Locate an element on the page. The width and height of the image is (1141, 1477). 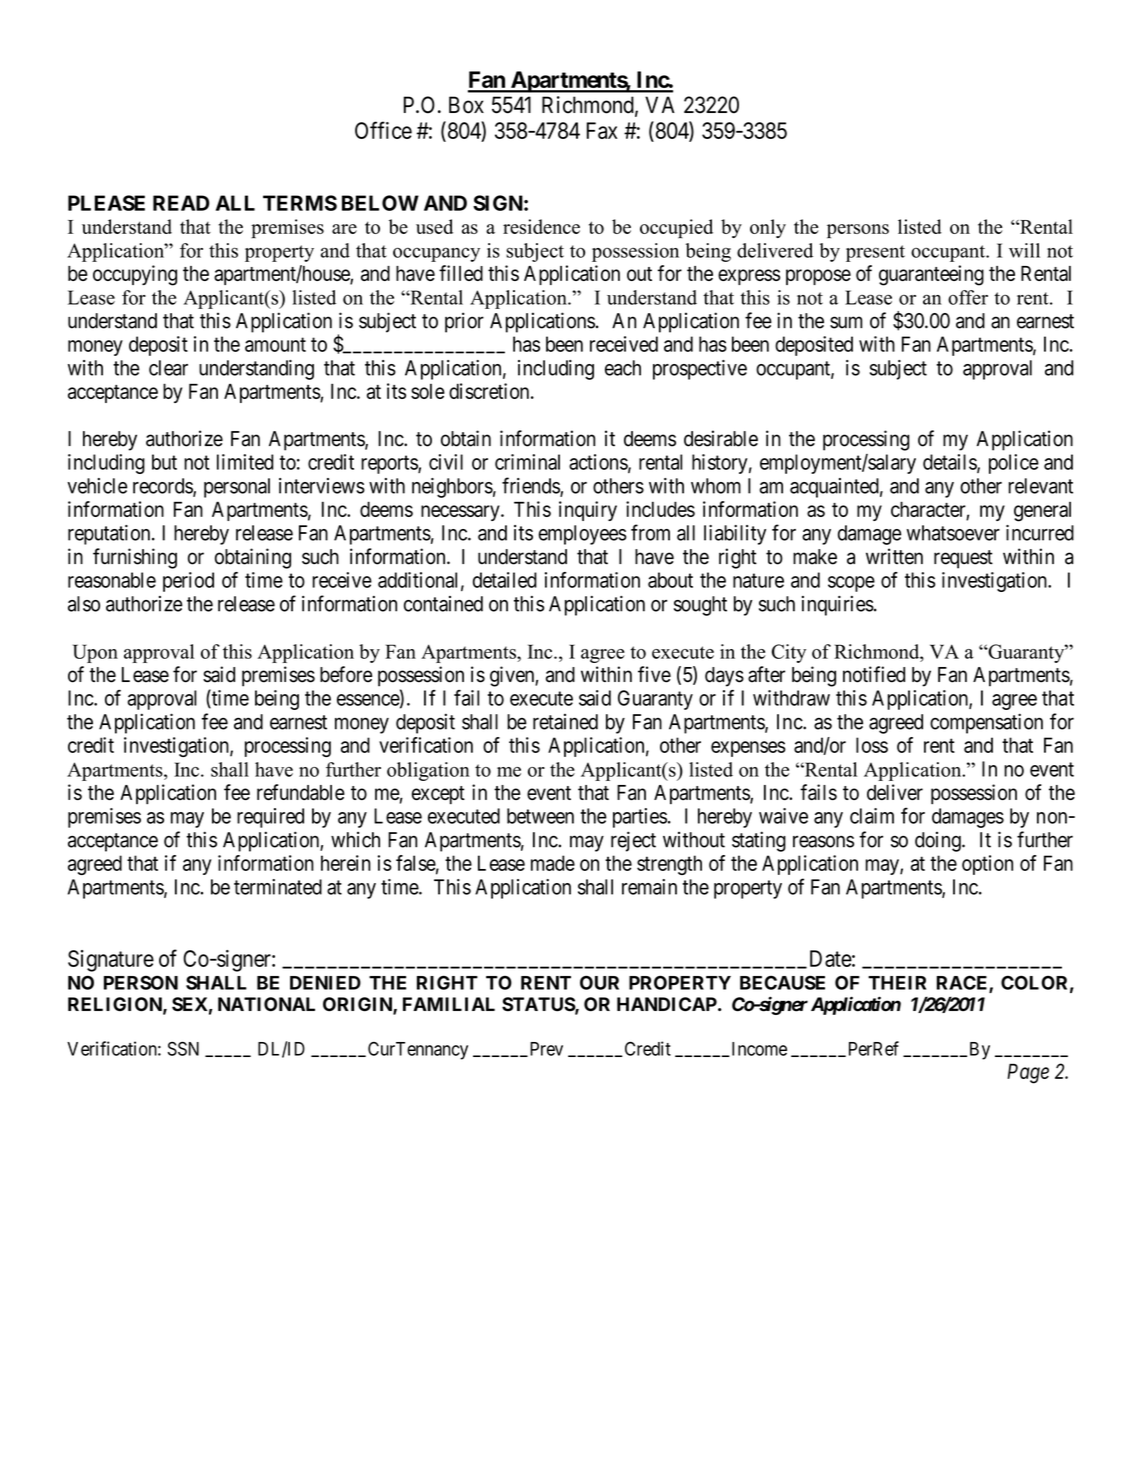
Page is located at coordinates (1028, 1073).
